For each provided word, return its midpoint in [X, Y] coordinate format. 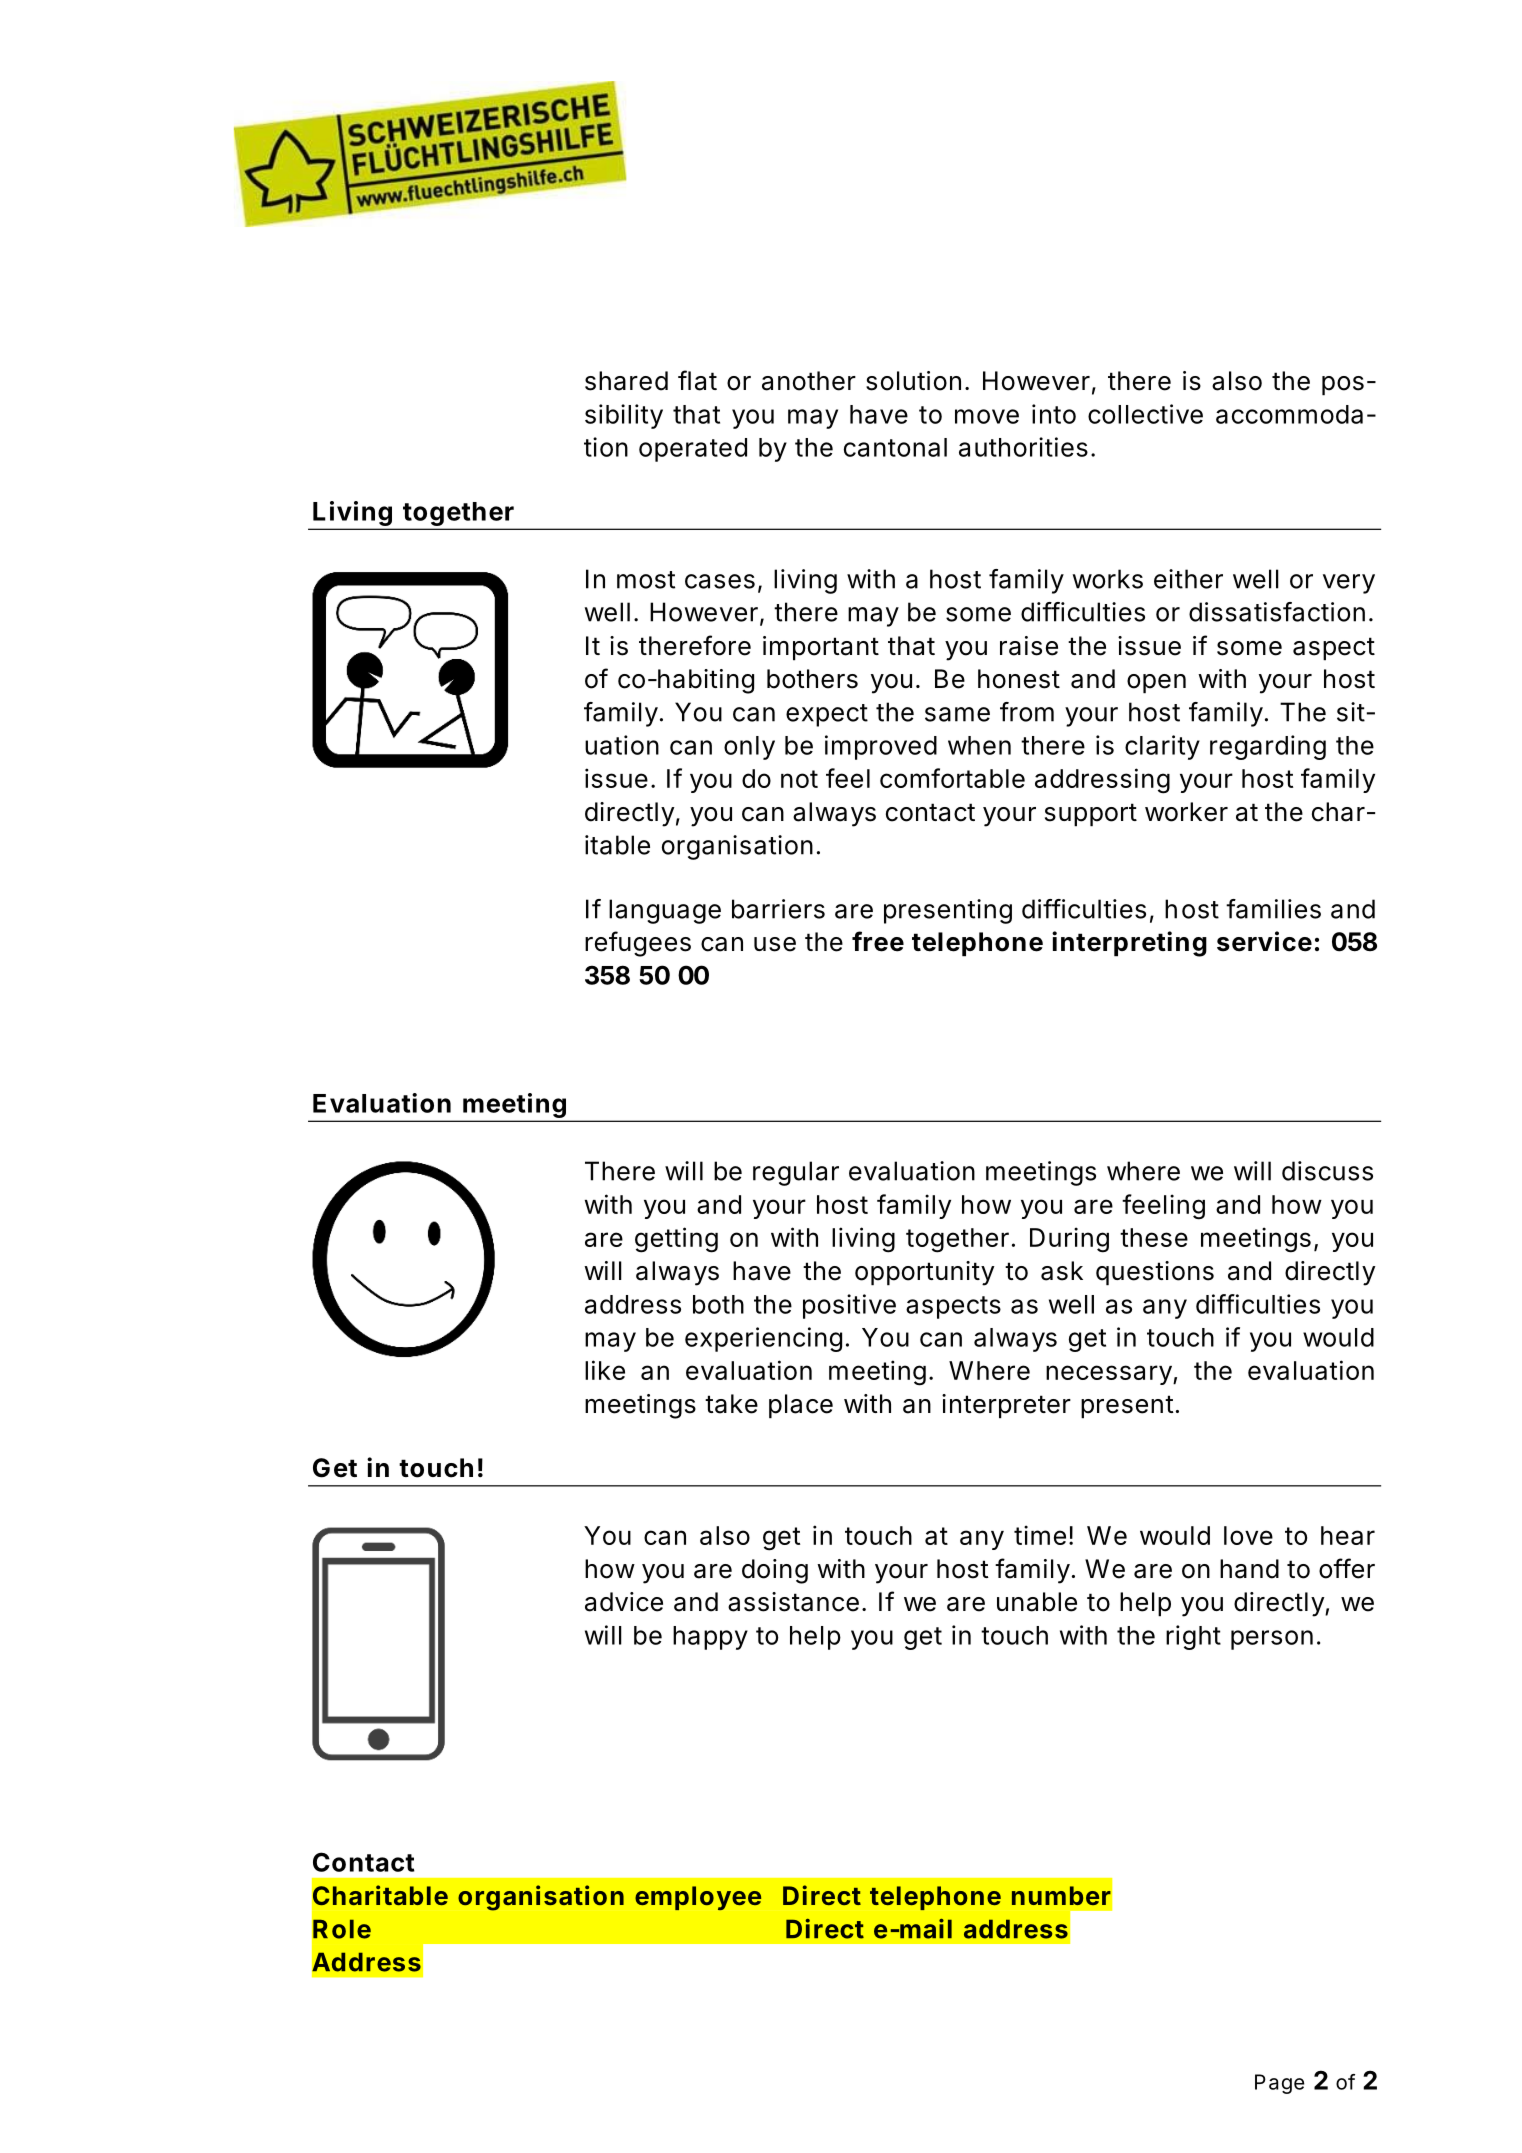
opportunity [925, 1273]
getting [676, 1240]
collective [1145, 414]
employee [698, 1898]
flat [697, 380]
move [987, 416]
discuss [1327, 1171]
